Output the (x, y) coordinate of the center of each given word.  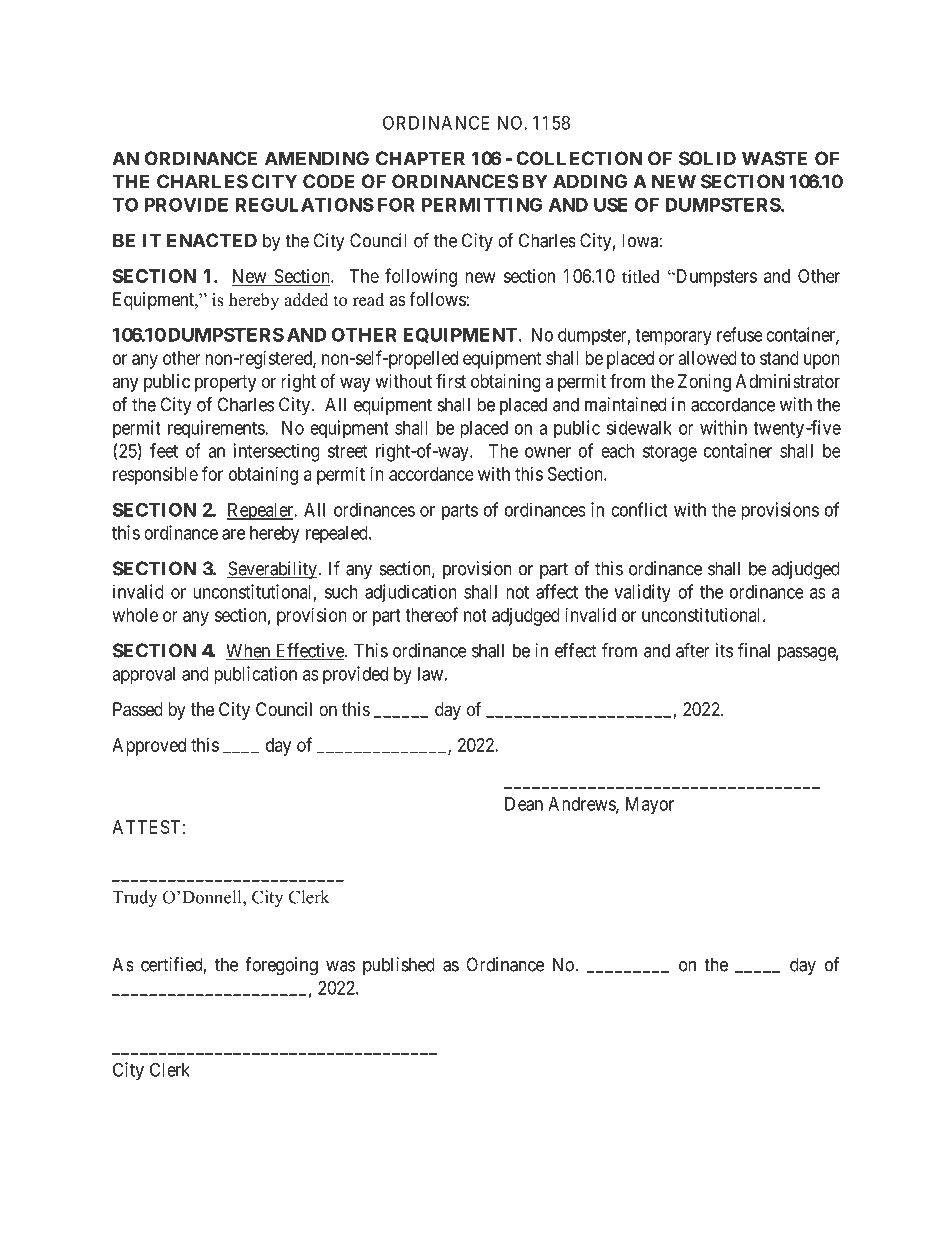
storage (670, 453)
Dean (524, 804)
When (249, 651)
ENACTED (212, 240)
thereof (431, 614)
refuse (740, 334)
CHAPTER (420, 158)
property (225, 383)
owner (548, 452)
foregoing (281, 966)
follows (437, 299)
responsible (155, 476)
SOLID (707, 158)
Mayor (650, 806)
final (754, 650)
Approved (149, 747)
